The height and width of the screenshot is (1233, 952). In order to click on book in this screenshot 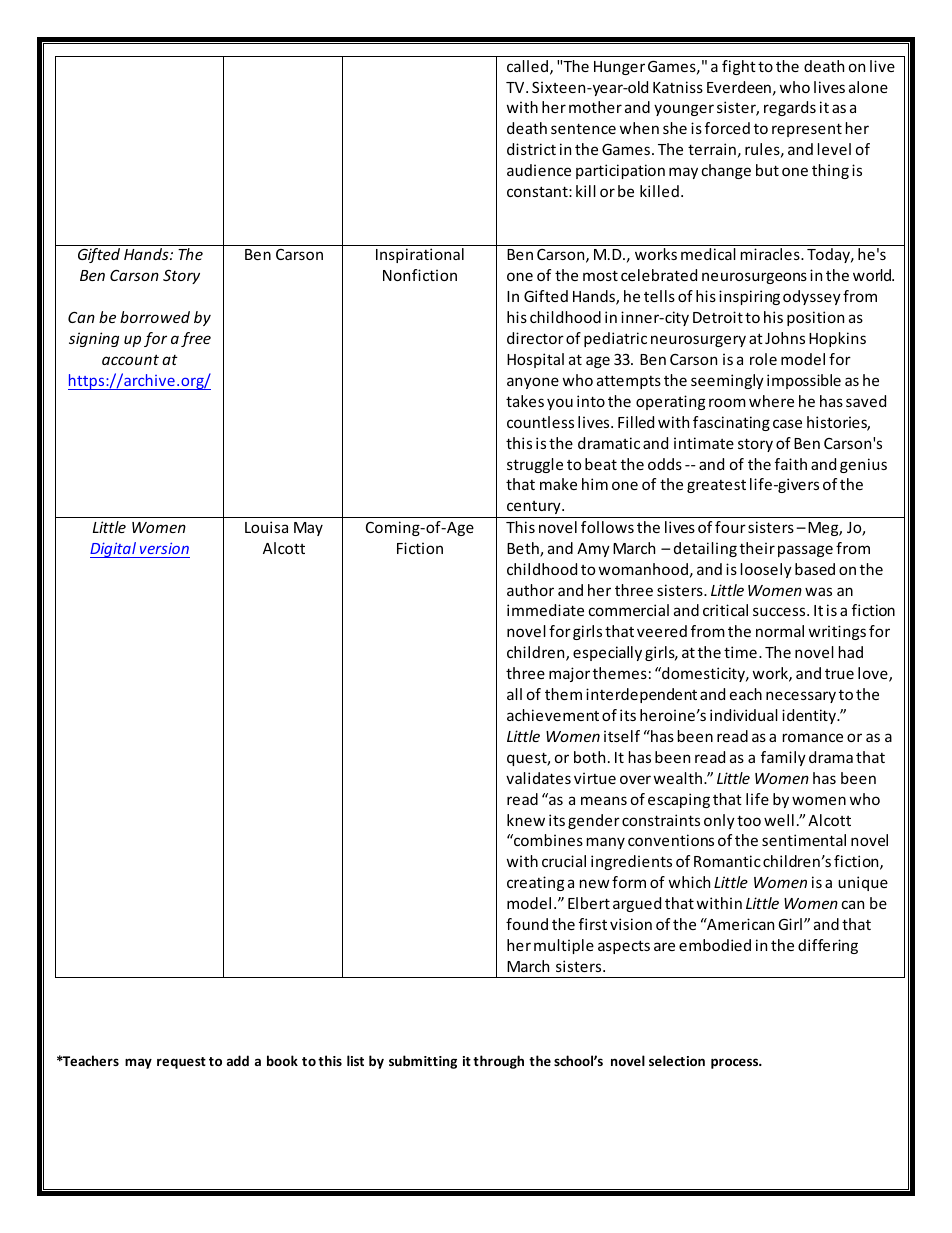, I will do `click(282, 1060)`.
